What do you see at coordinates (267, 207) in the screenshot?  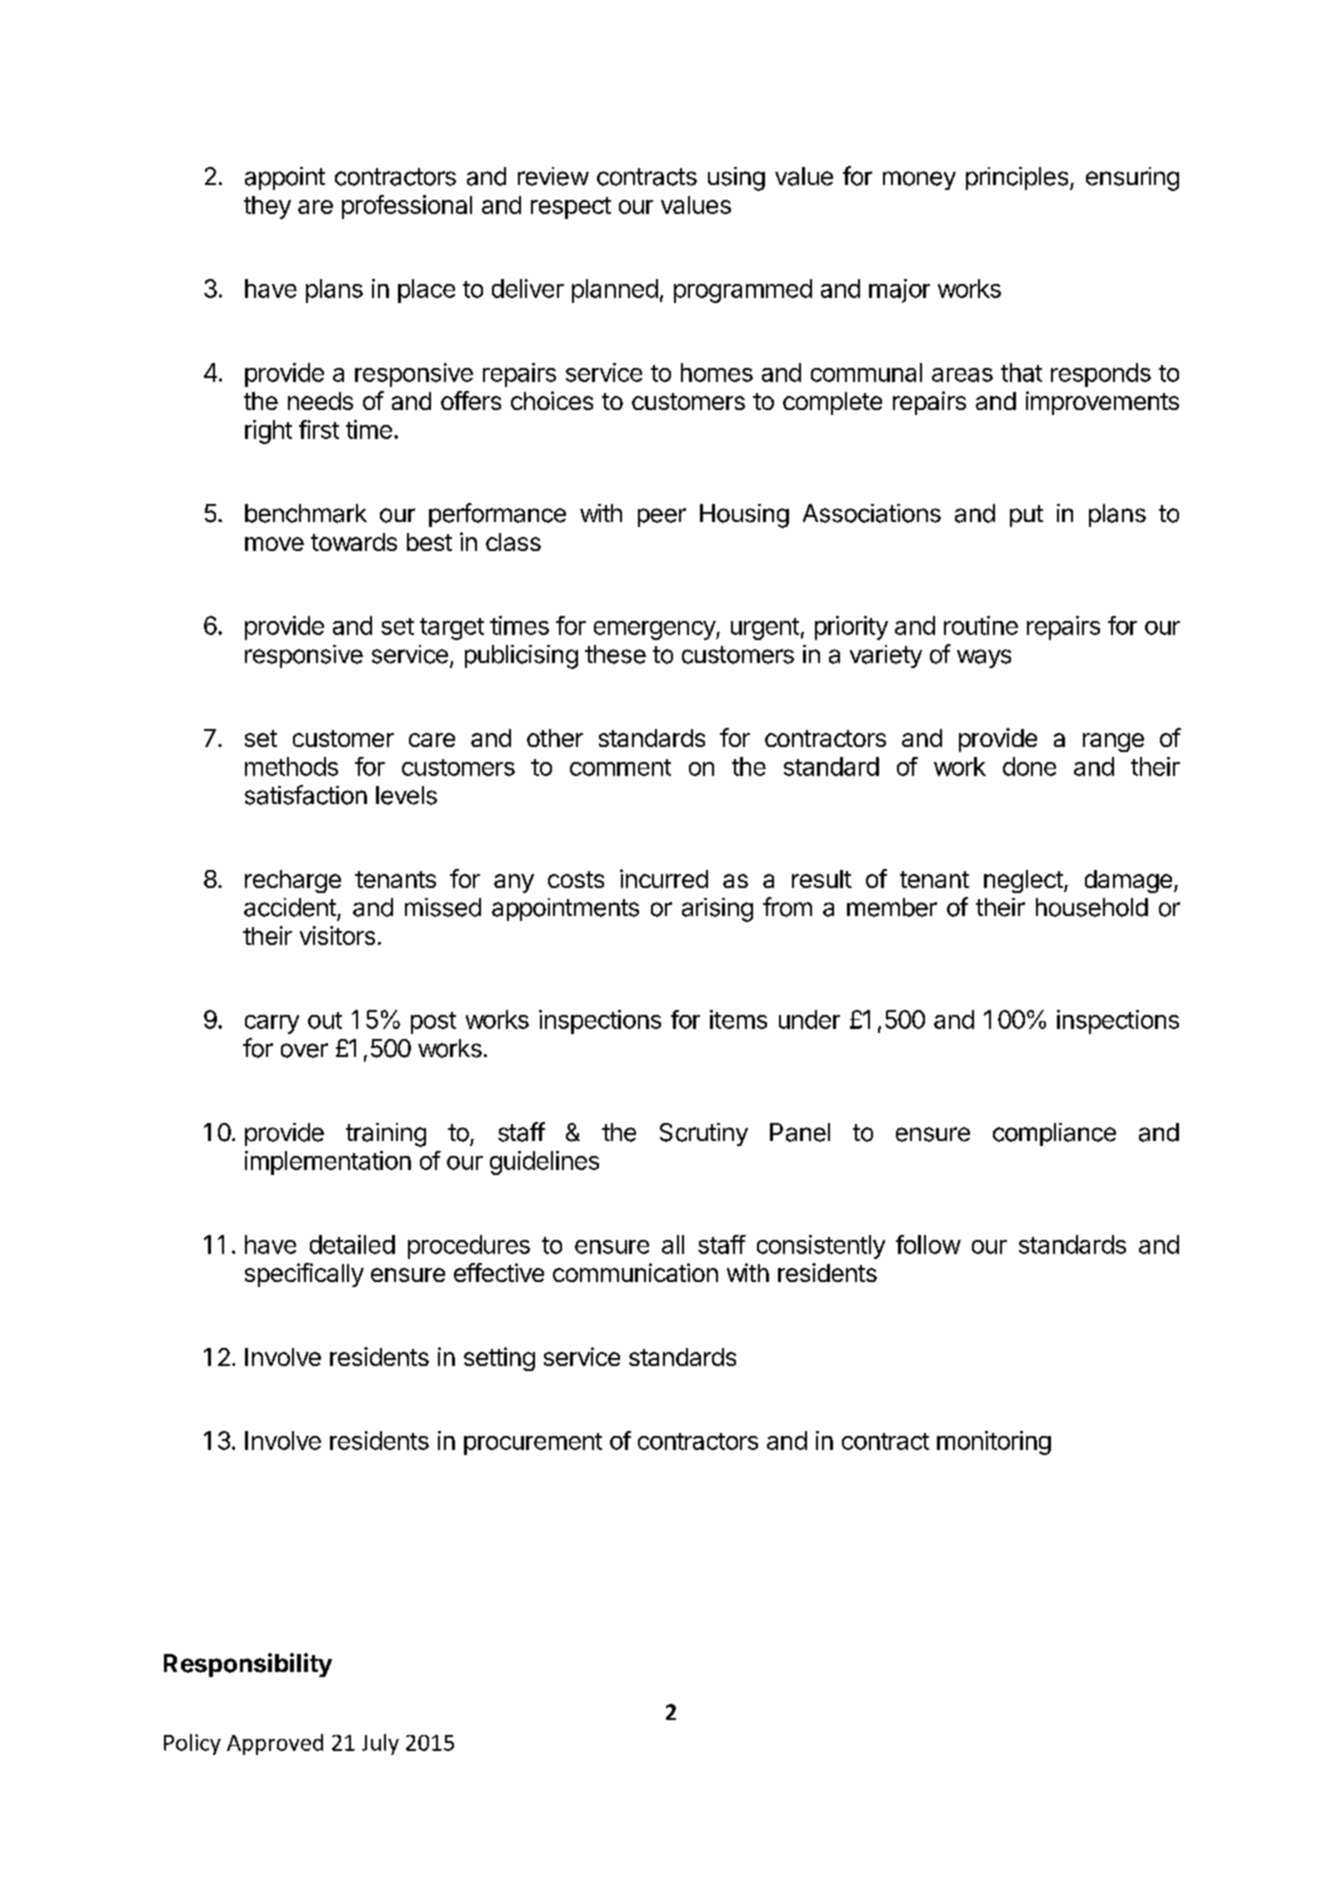 I see `they` at bounding box center [267, 207].
